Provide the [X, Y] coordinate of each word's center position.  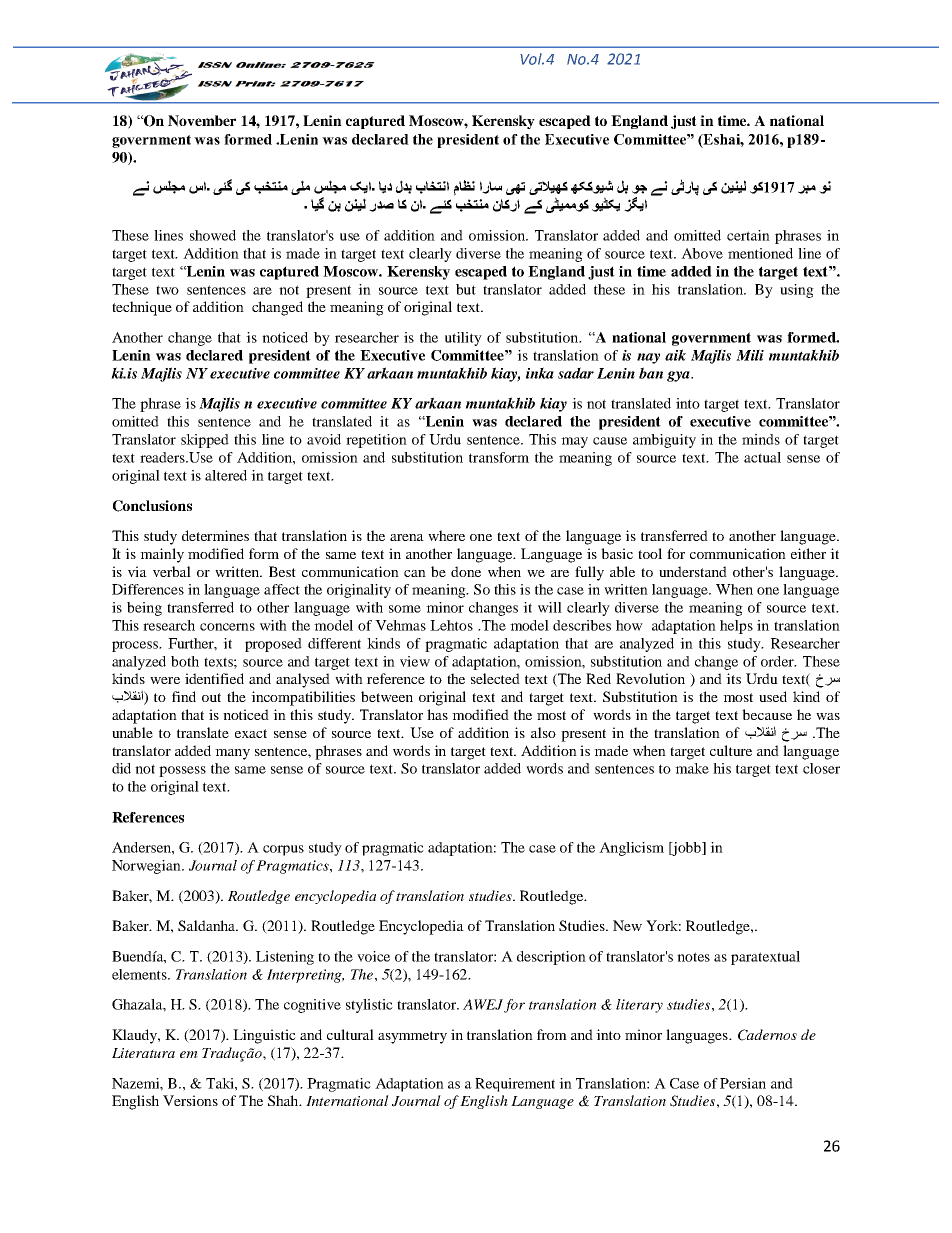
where [446, 535]
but [466, 289]
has [437, 714]
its [733, 678]
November [202, 121]
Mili [750, 355]
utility [463, 339]
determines [215, 535]
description [551, 958]
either [808, 553]
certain [748, 235]
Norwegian [147, 867]
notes [693, 957]
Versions [190, 1100]
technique [142, 308]
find [184, 696]
